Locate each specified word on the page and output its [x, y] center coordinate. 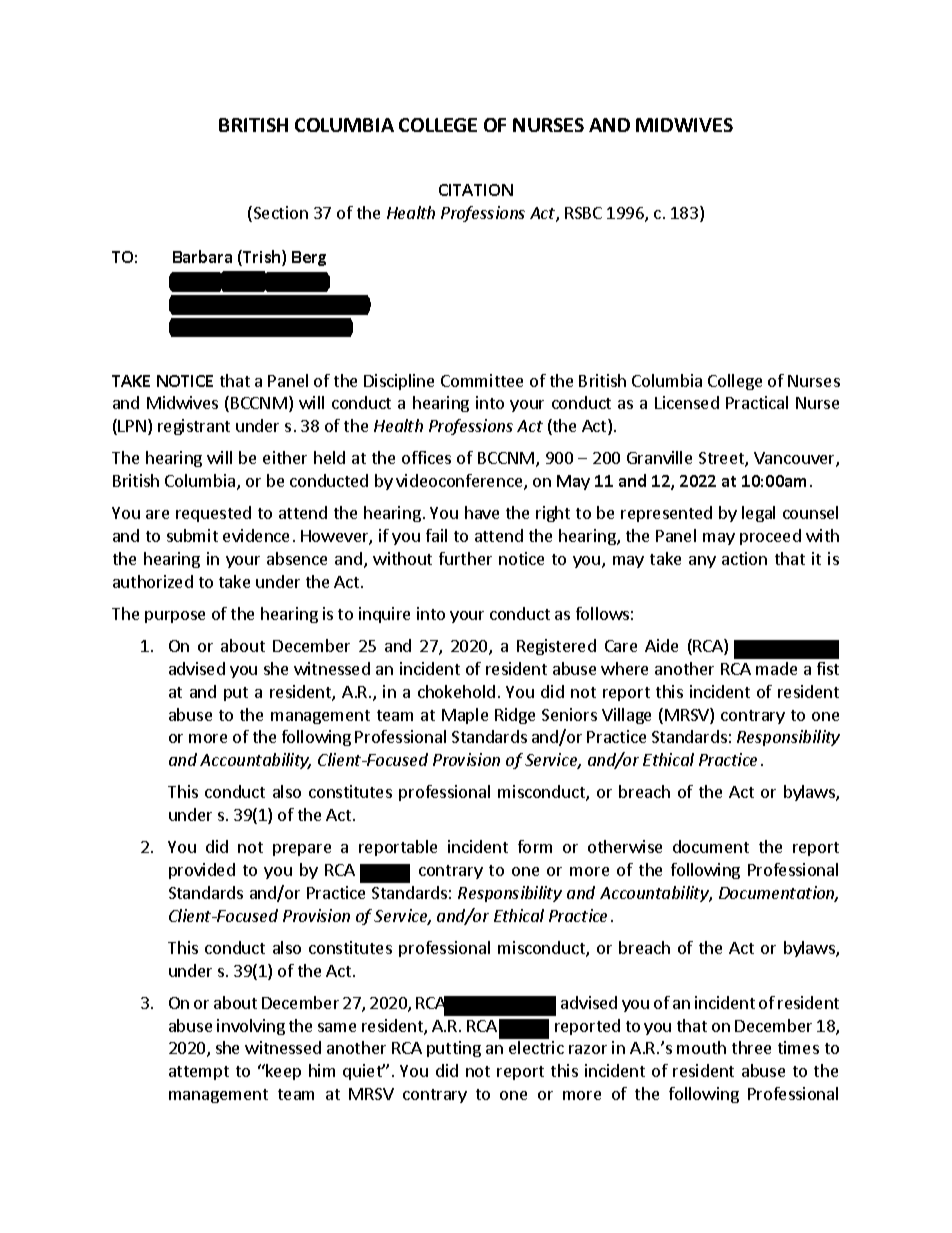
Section [279, 214]
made [776, 668]
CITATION [476, 190]
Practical [757, 402]
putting [454, 1049]
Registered [556, 647]
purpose [175, 617]
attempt [199, 1073]
